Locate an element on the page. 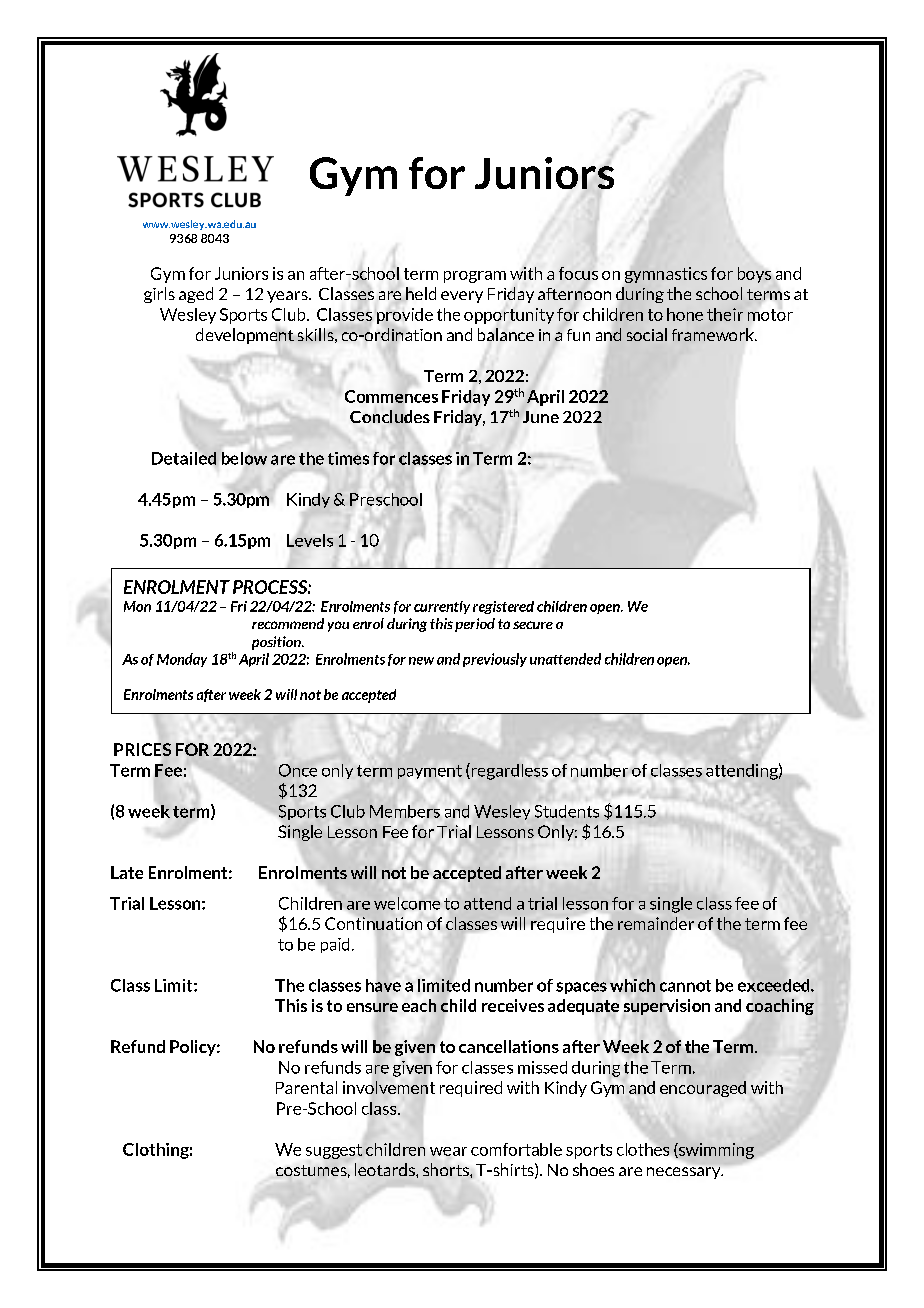  secure is located at coordinates (533, 625).
